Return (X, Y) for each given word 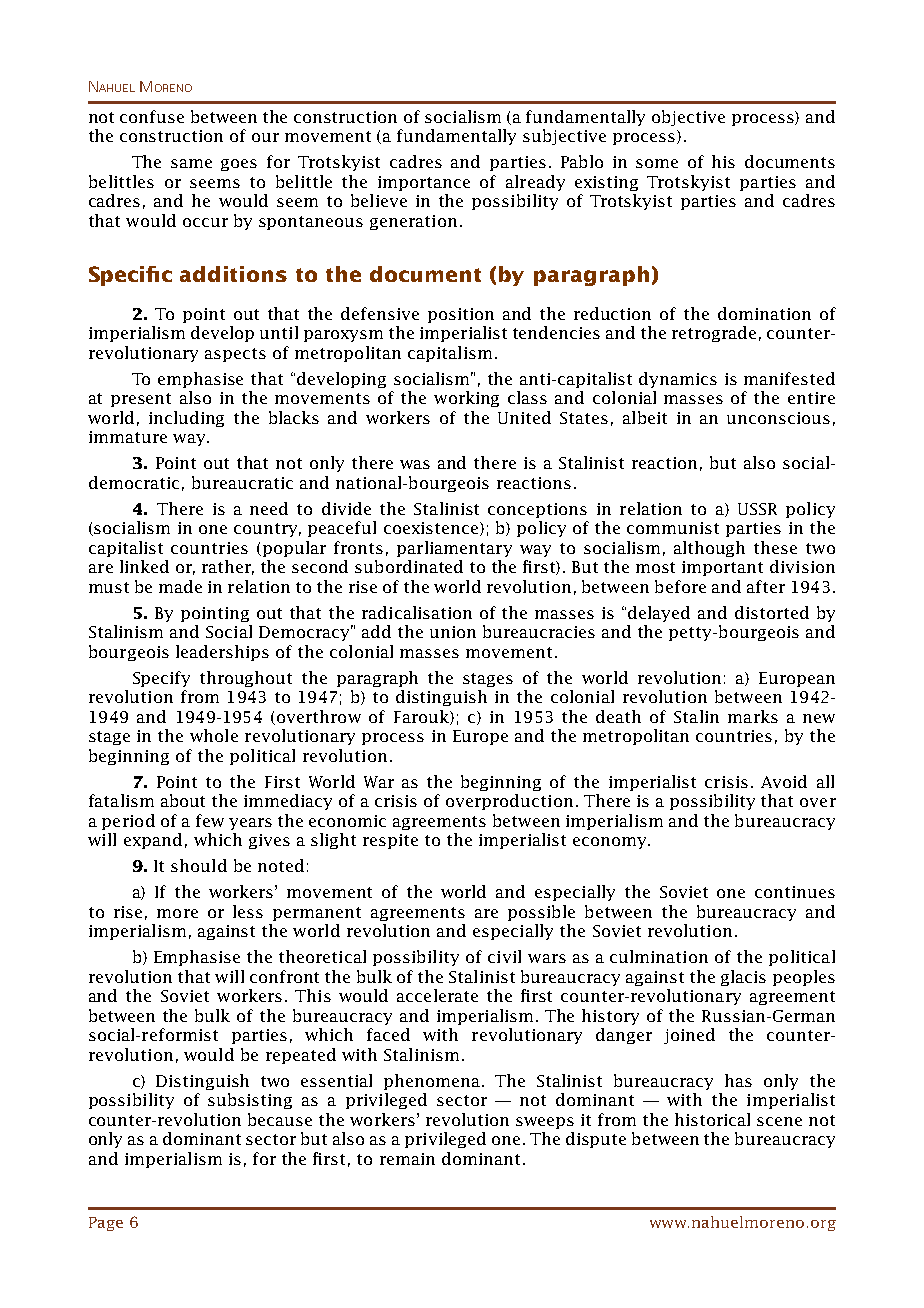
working (466, 399)
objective (688, 118)
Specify (161, 679)
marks (753, 716)
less (248, 911)
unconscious (778, 418)
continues (795, 892)
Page (106, 1224)
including (186, 419)
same (191, 163)
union (453, 632)
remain (407, 1159)
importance (424, 183)
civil (504, 956)
